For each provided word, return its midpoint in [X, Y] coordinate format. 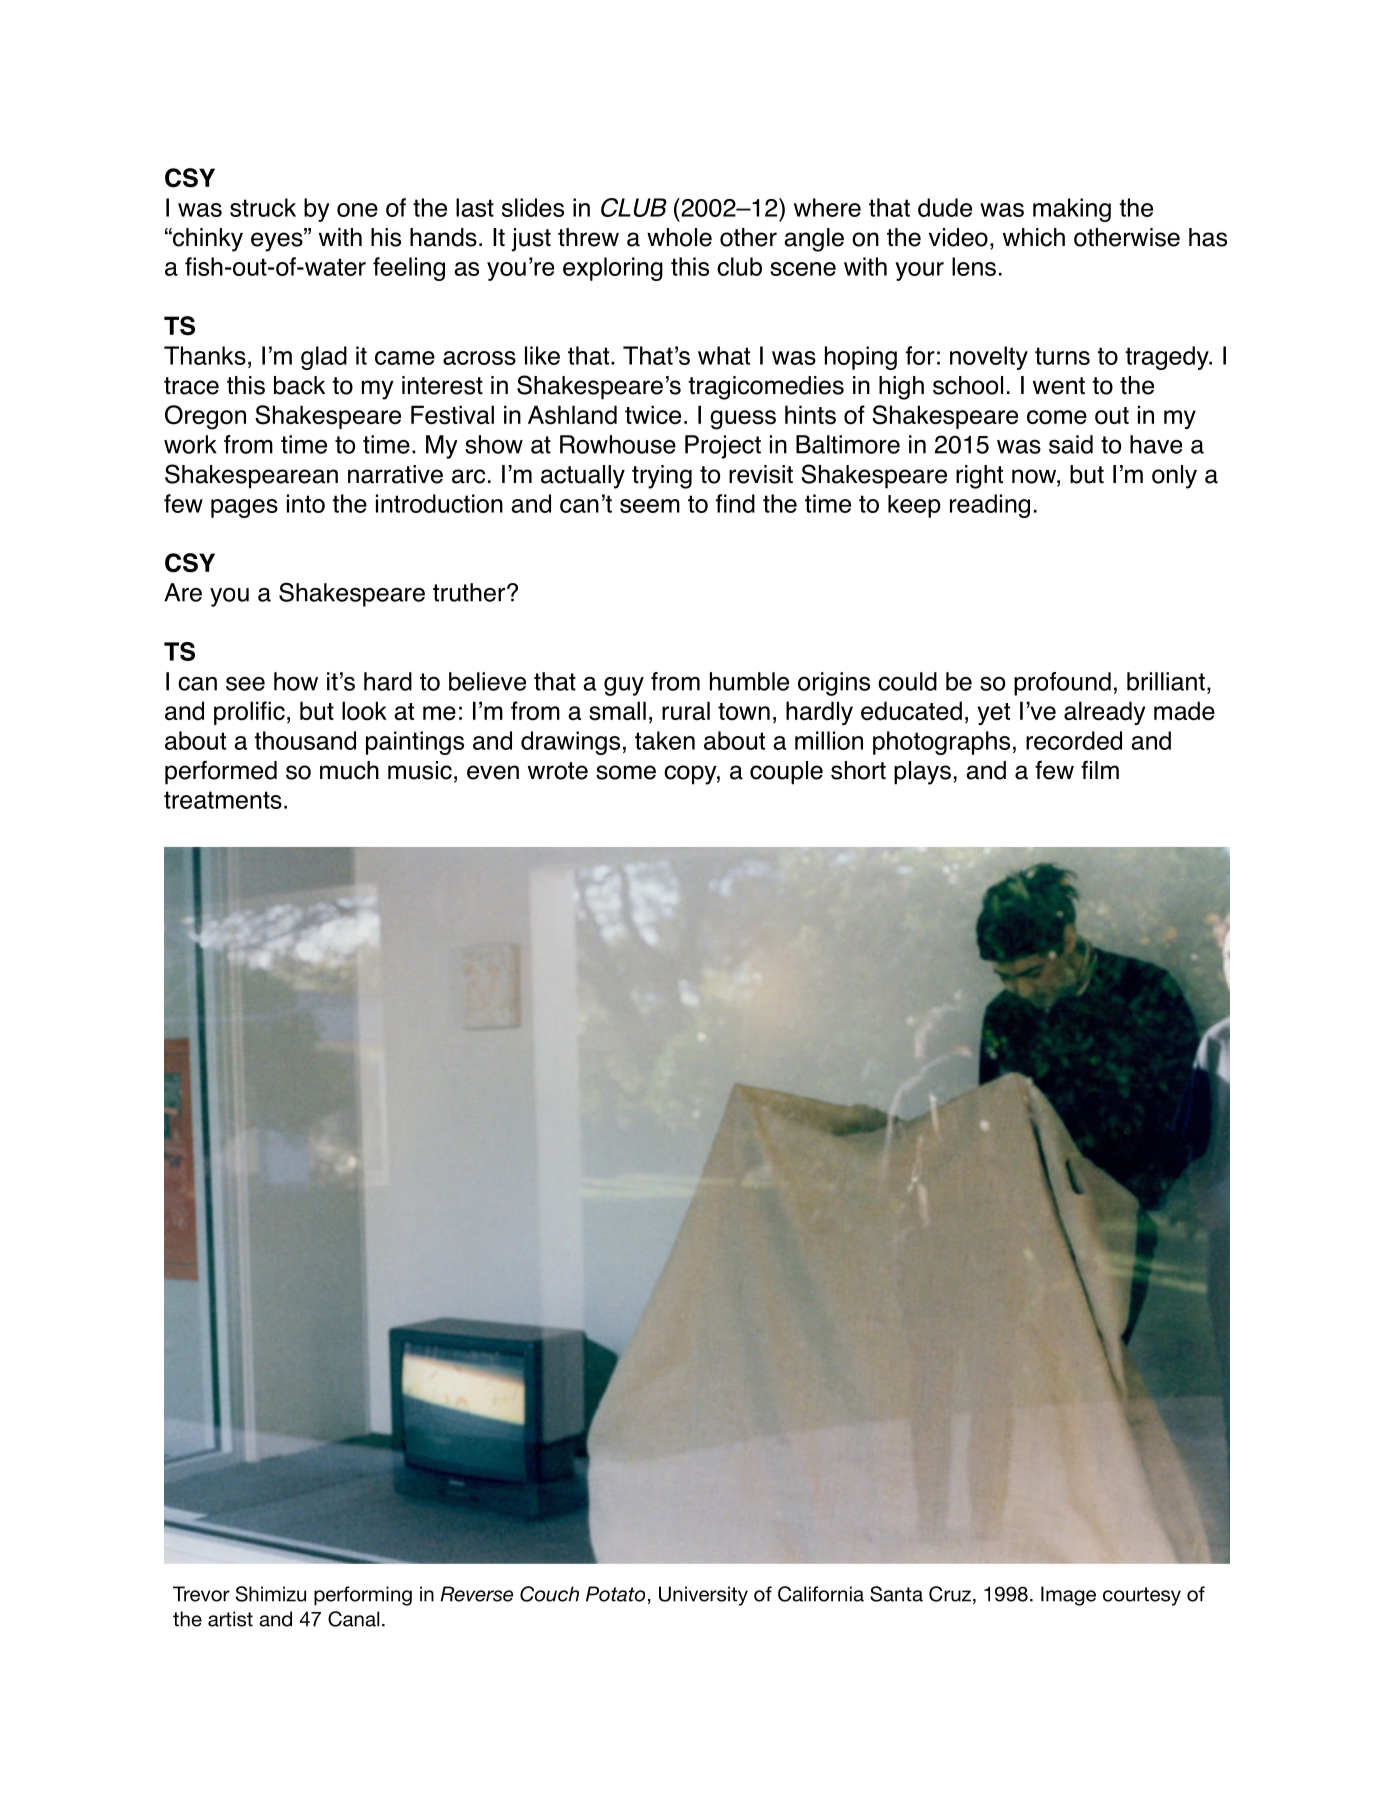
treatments [223, 800]
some [626, 772]
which [1034, 237]
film [1100, 769]
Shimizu [271, 1594]
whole [679, 237]
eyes [278, 241]
